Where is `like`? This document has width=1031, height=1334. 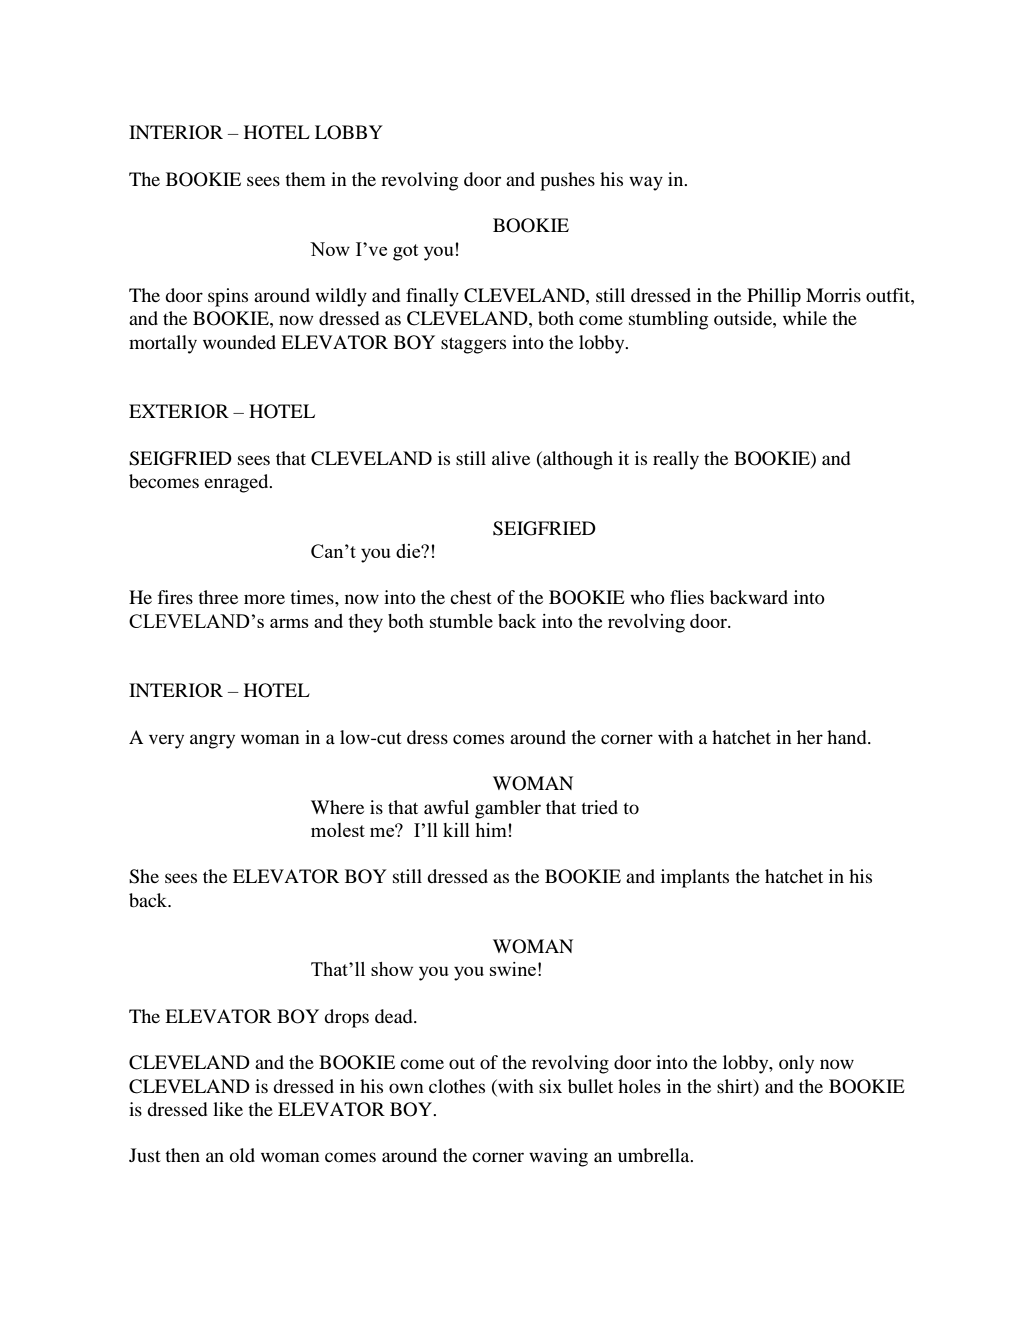 like is located at coordinates (228, 1109).
